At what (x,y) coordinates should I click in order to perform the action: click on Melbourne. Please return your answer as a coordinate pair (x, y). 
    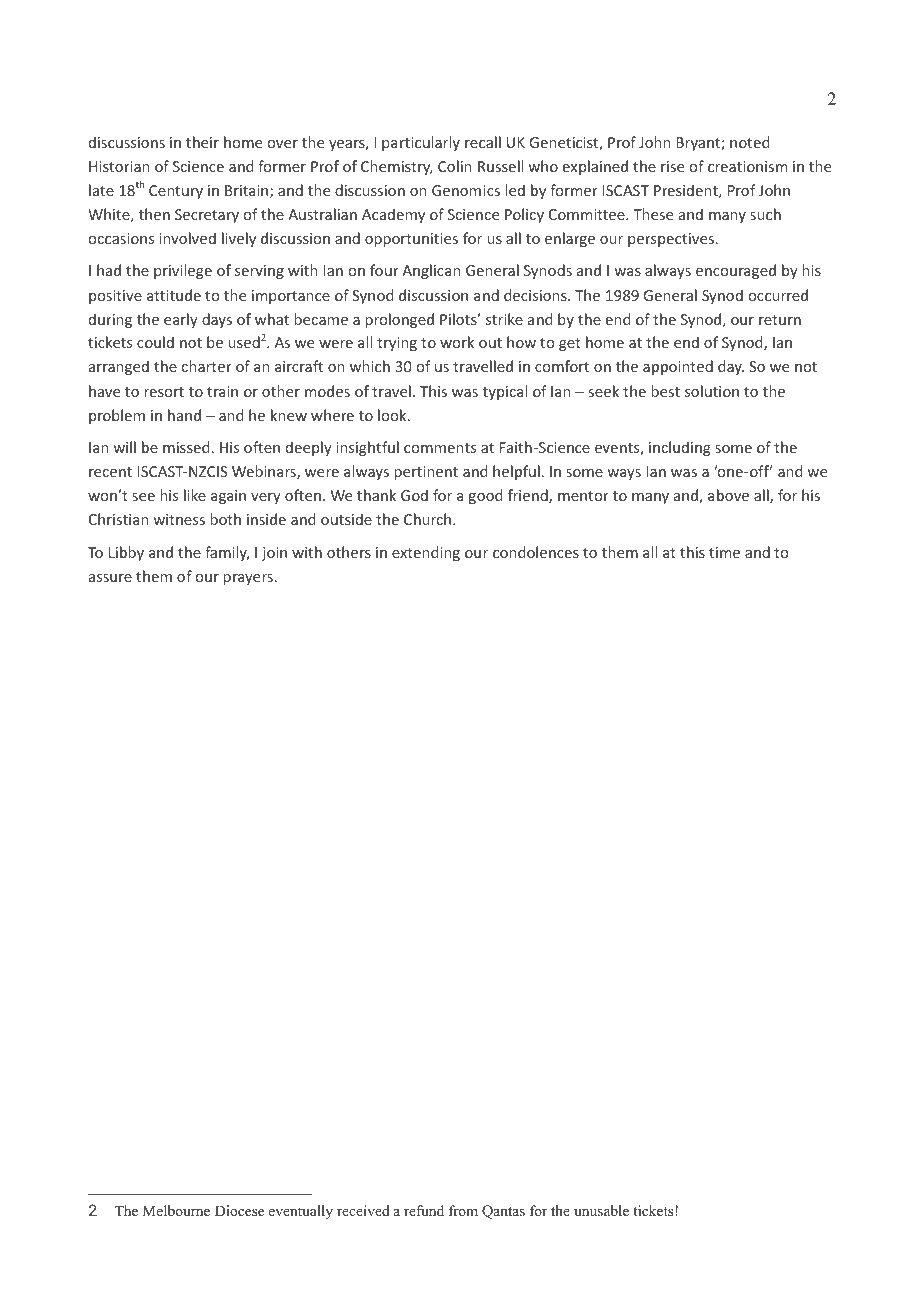
    Looking at the image, I should click on (176, 1210).
